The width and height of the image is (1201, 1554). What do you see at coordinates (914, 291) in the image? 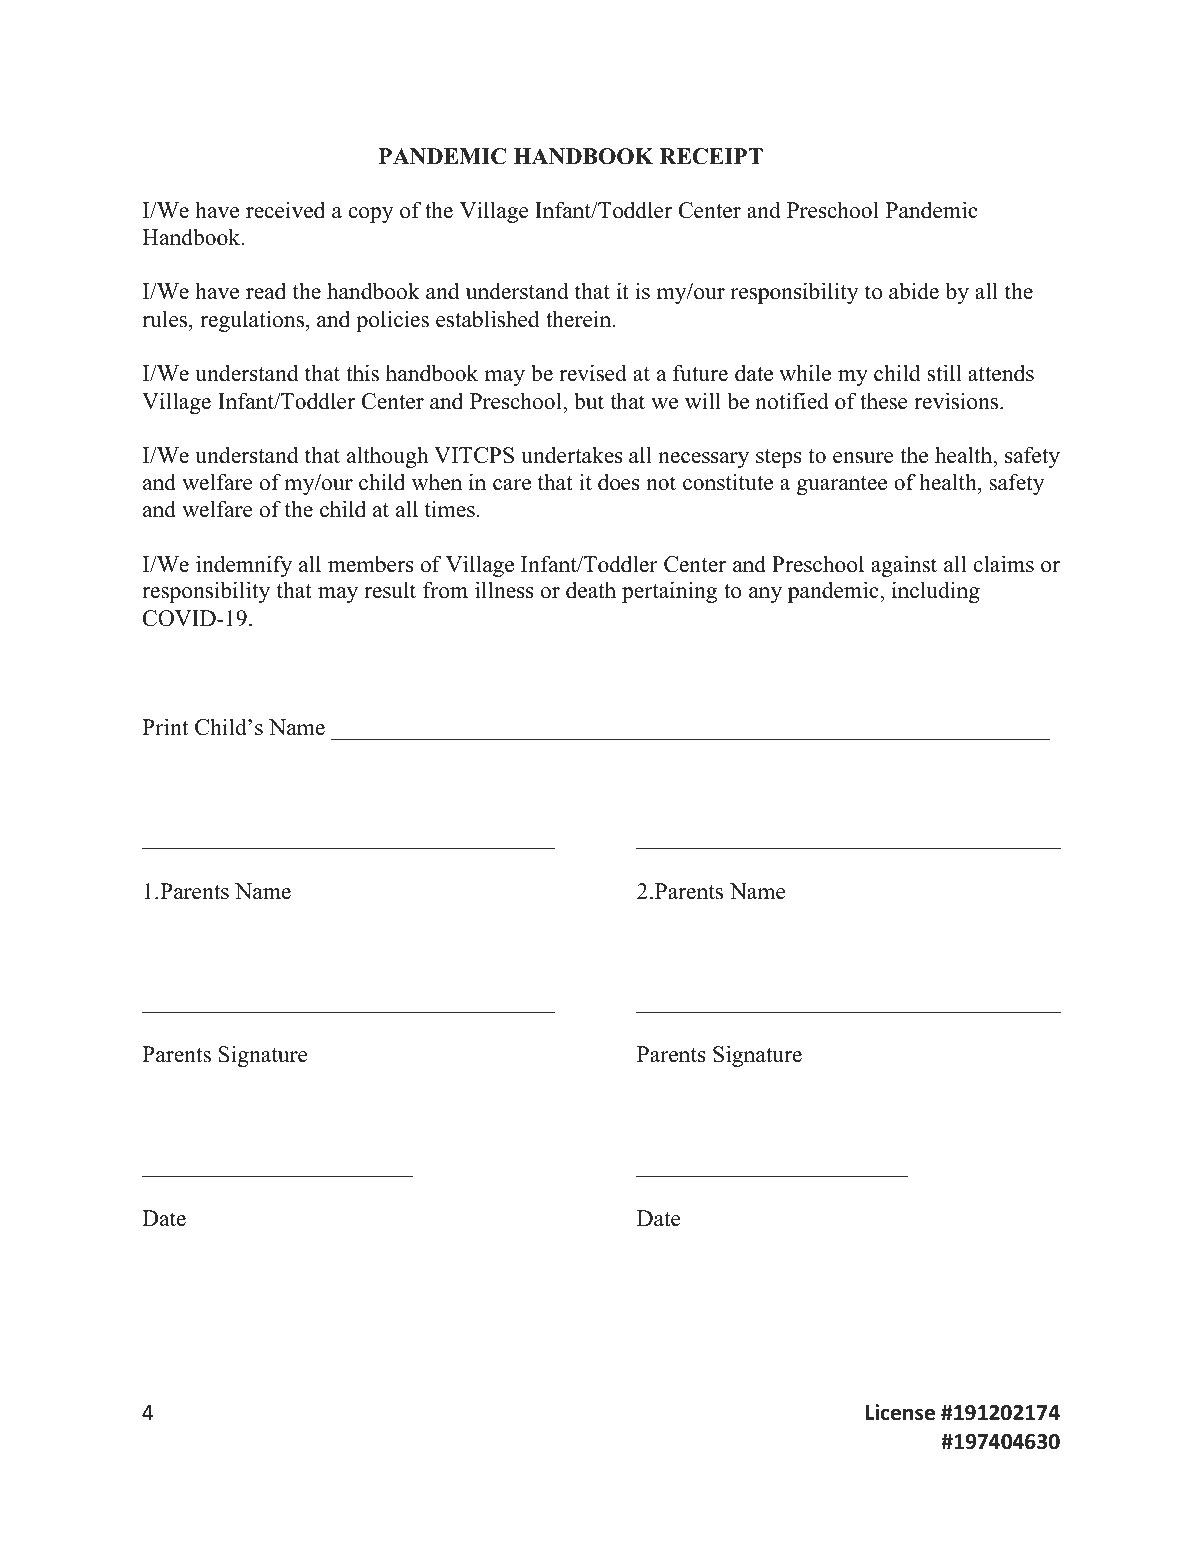
I see `abide` at bounding box center [914, 291].
